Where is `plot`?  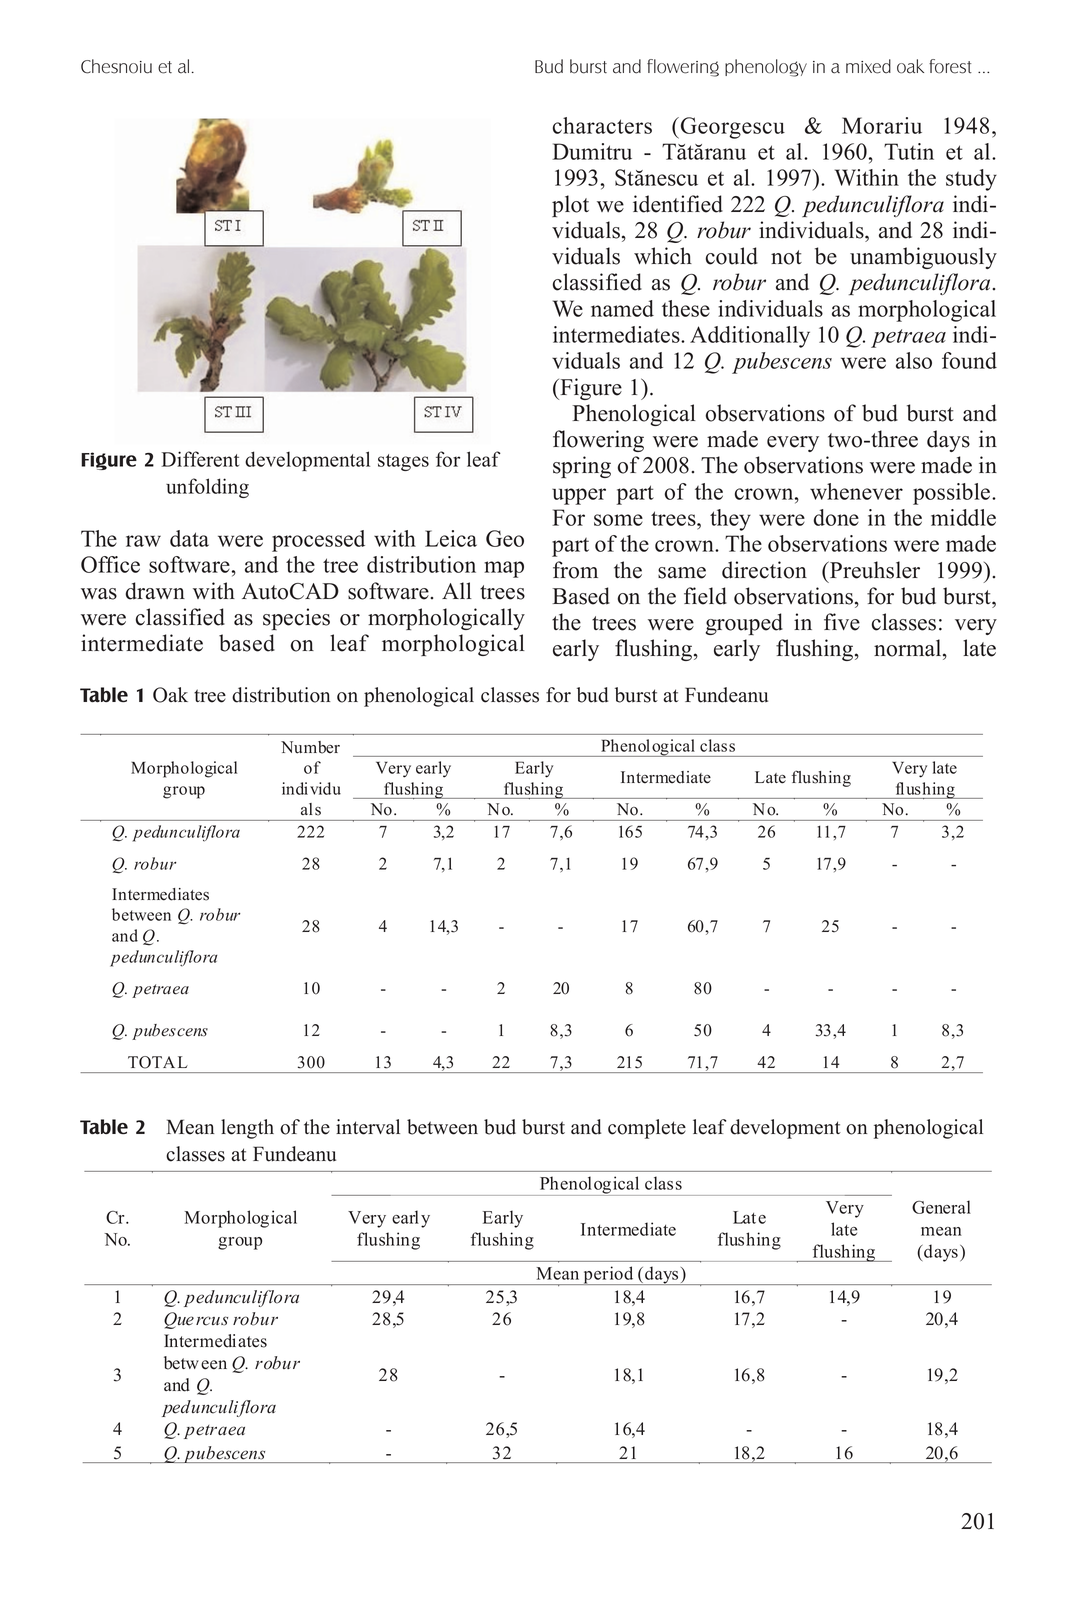
plot is located at coordinates (570, 206).
